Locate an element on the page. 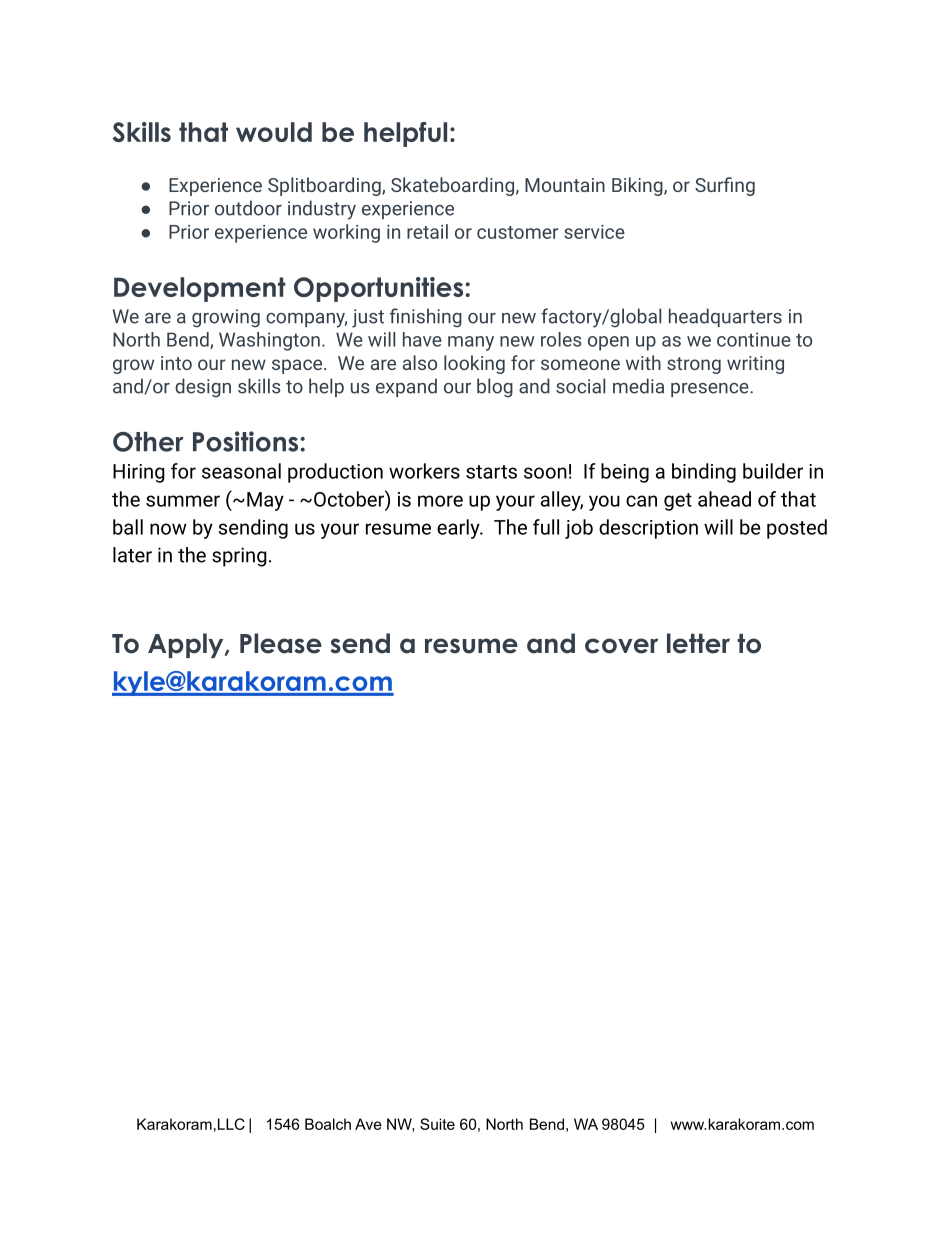 The image size is (952, 1233). binding is located at coordinates (704, 473).
